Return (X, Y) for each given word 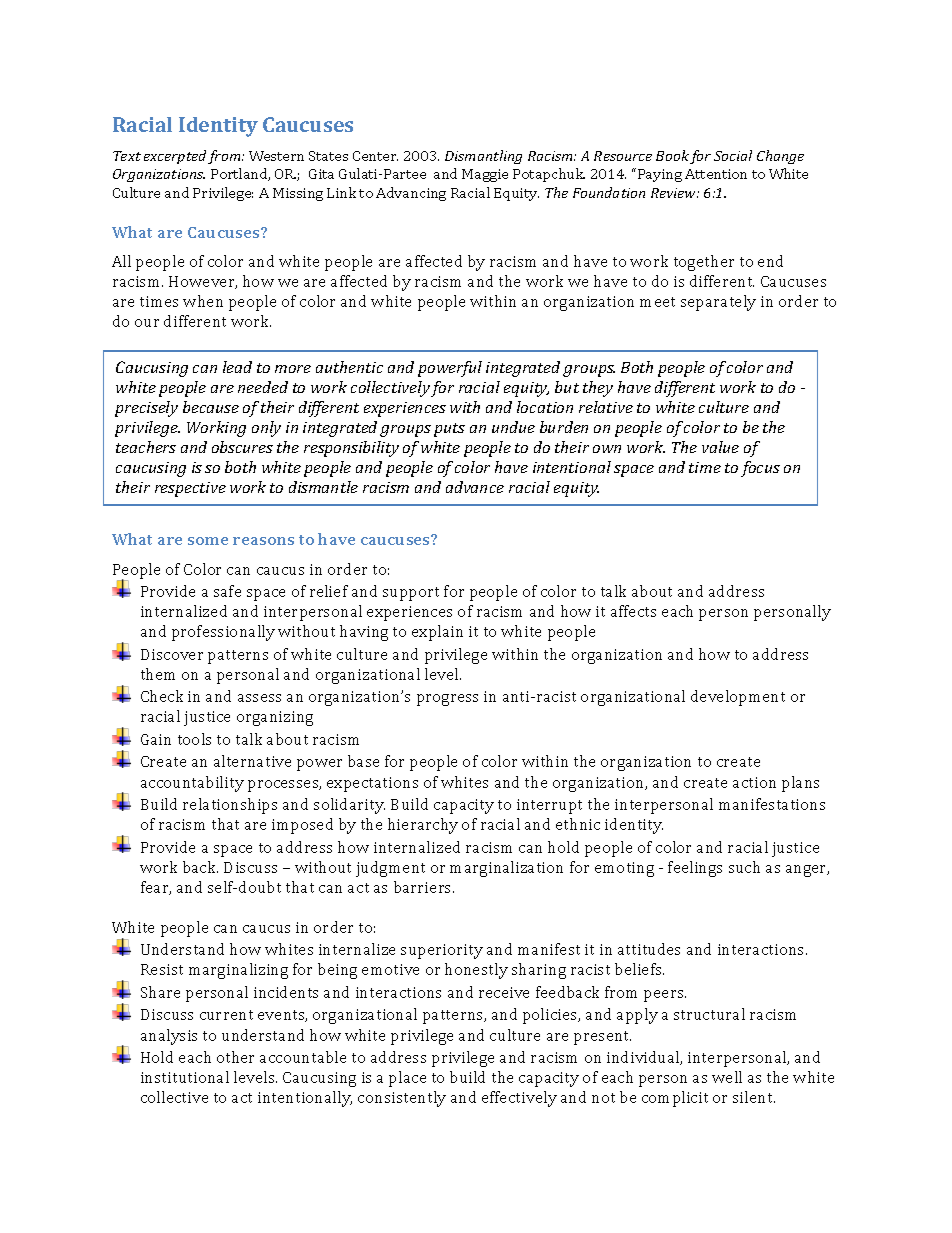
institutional (185, 1077)
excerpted (175, 157)
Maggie (485, 175)
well (727, 1077)
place (407, 1079)
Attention (716, 174)
